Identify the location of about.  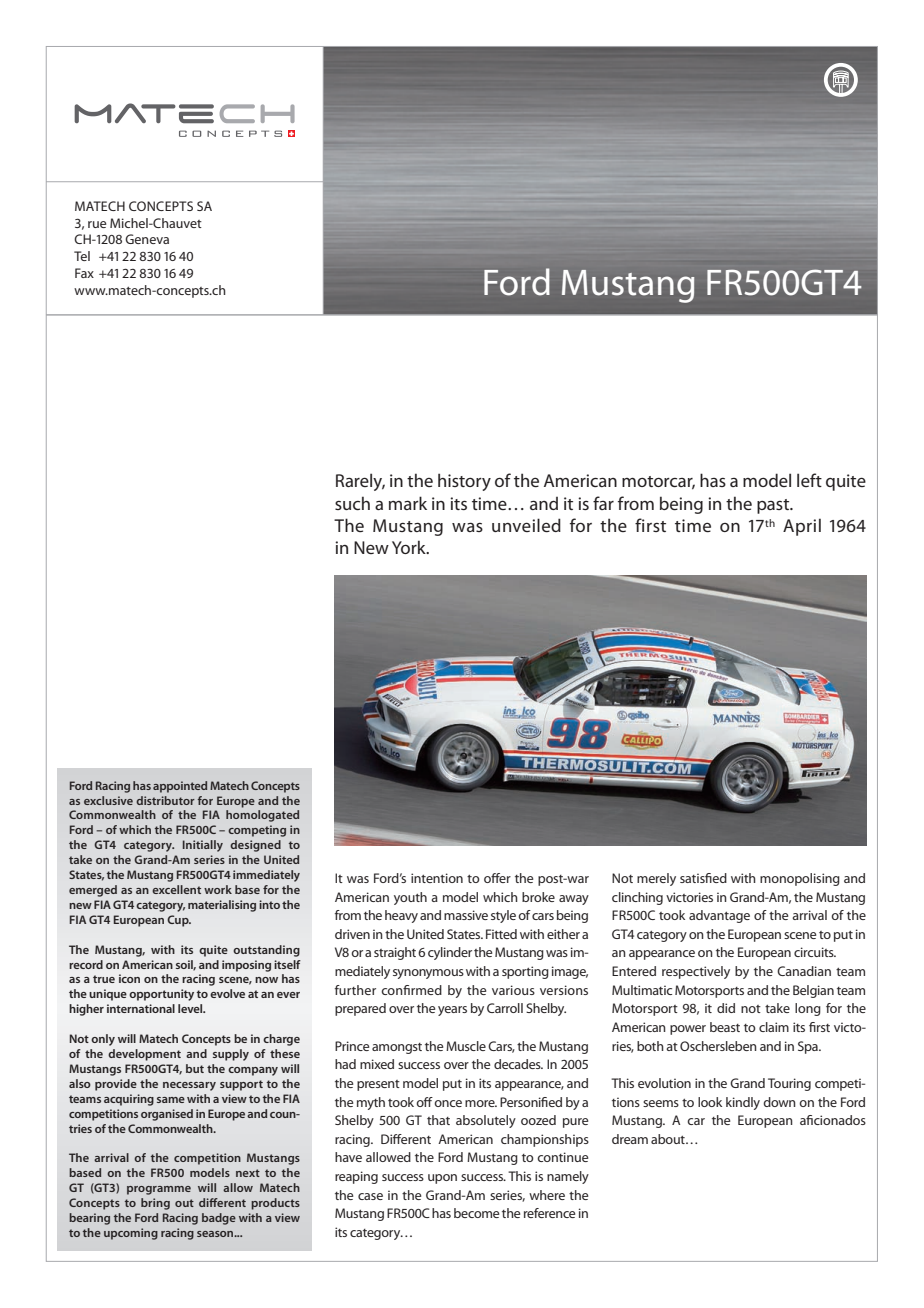
(669, 1139).
